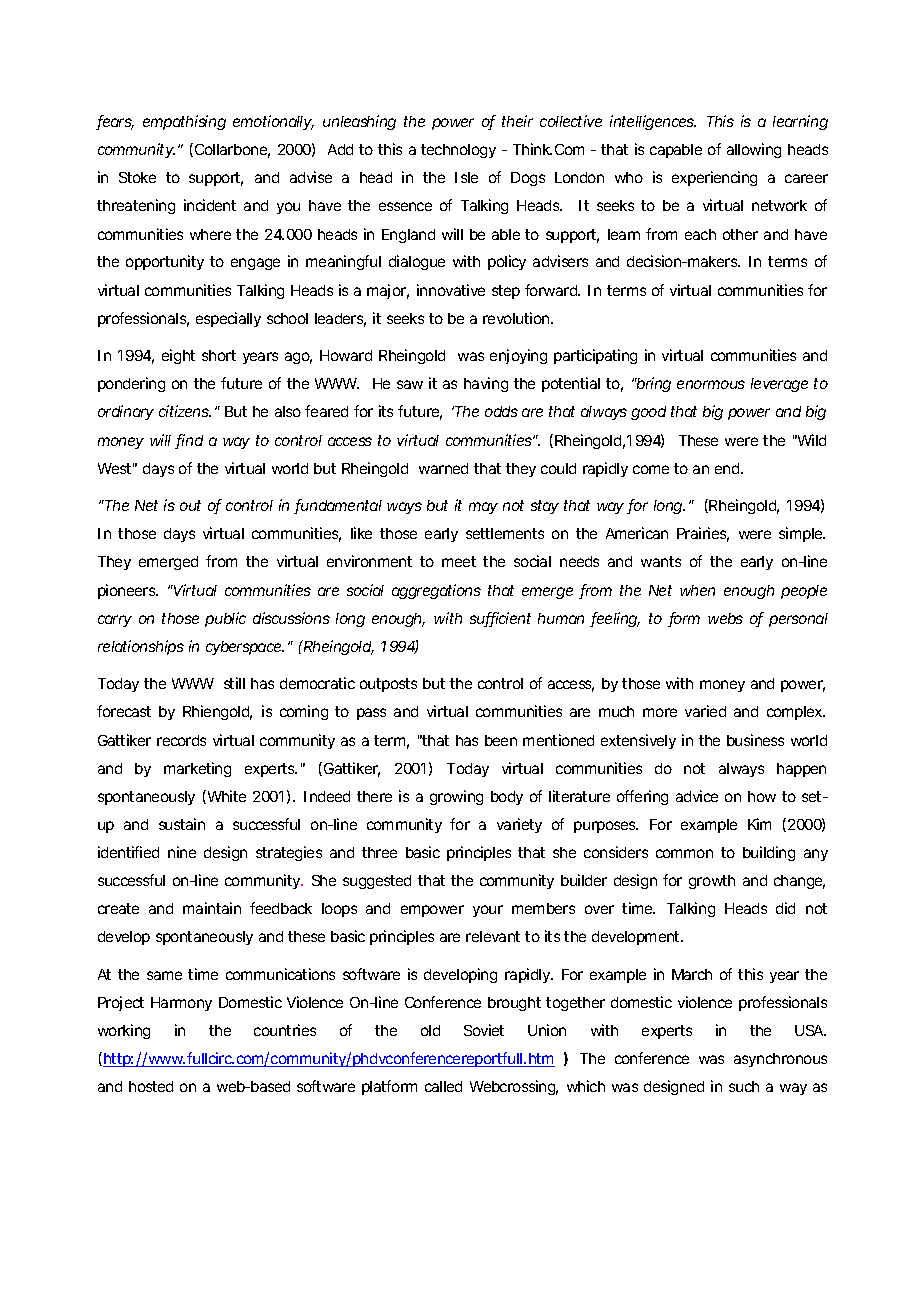 The image size is (924, 1308). Describe the element at coordinates (436, 591) in the screenshot. I see `aggregations` at that location.
